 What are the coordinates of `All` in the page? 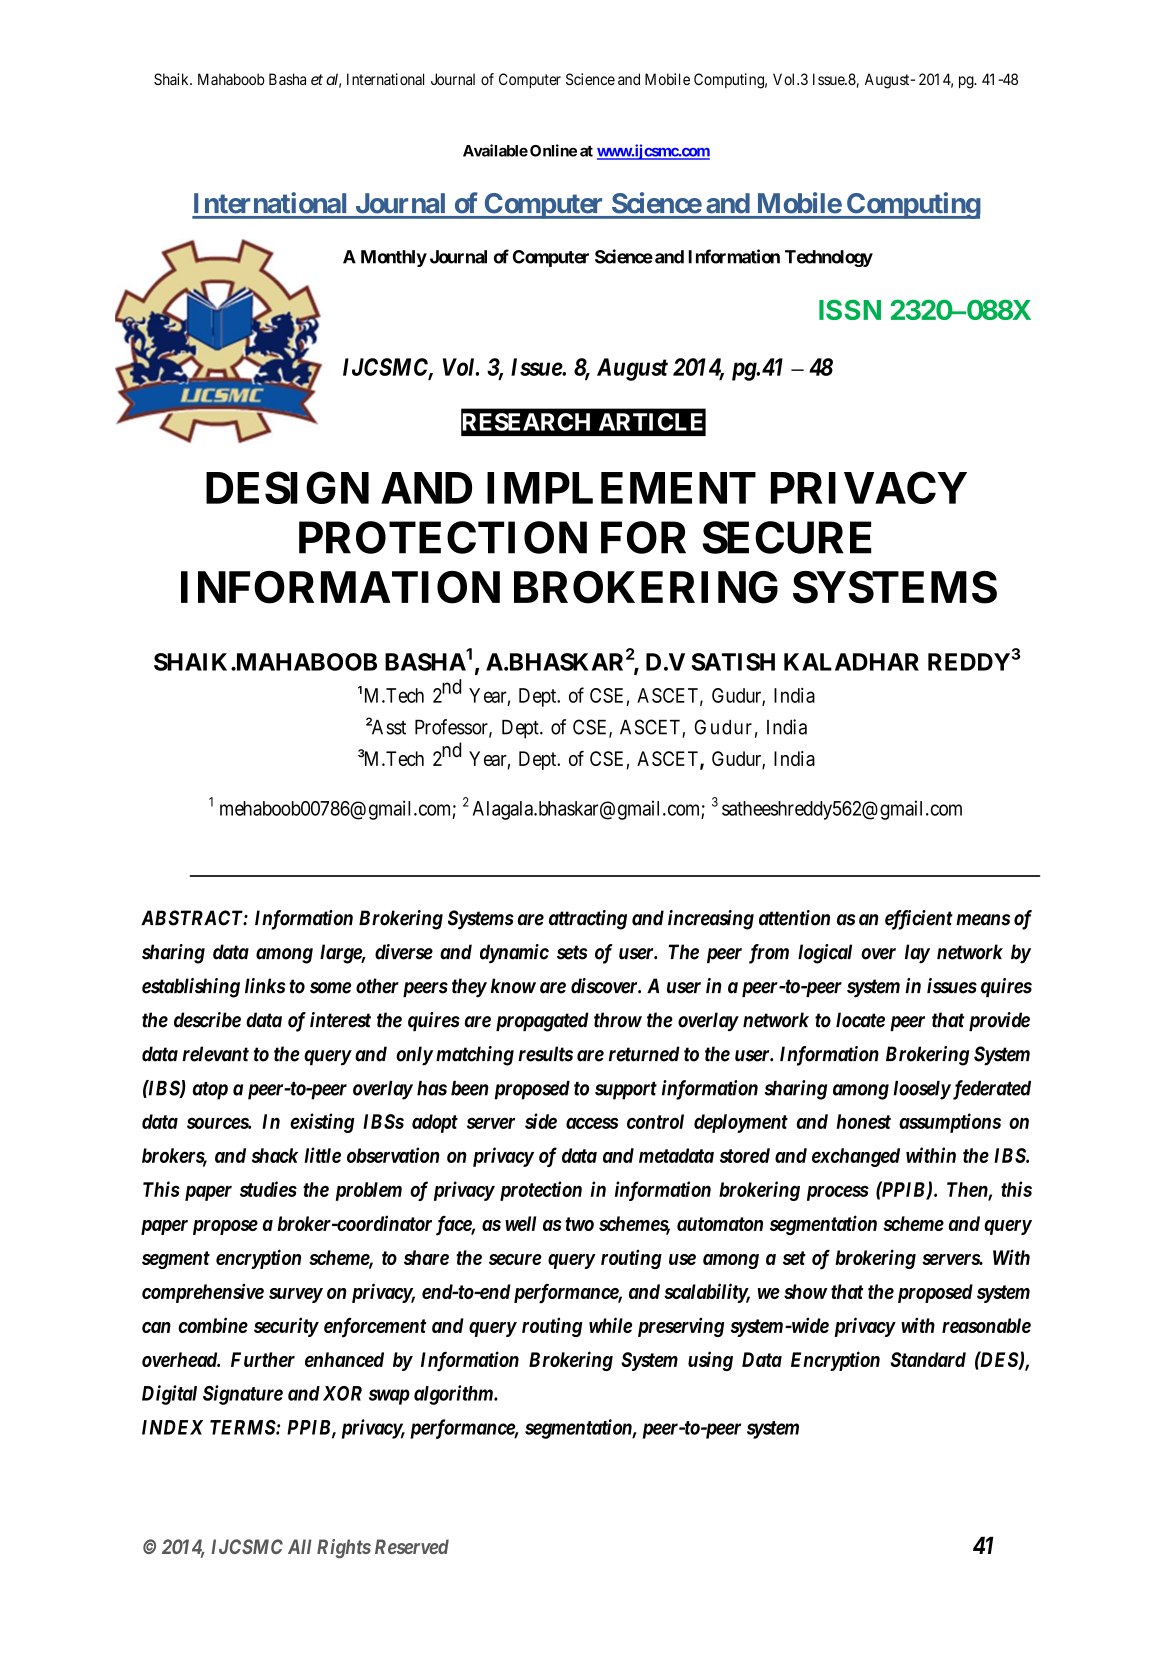 It's located at (300, 1546).
